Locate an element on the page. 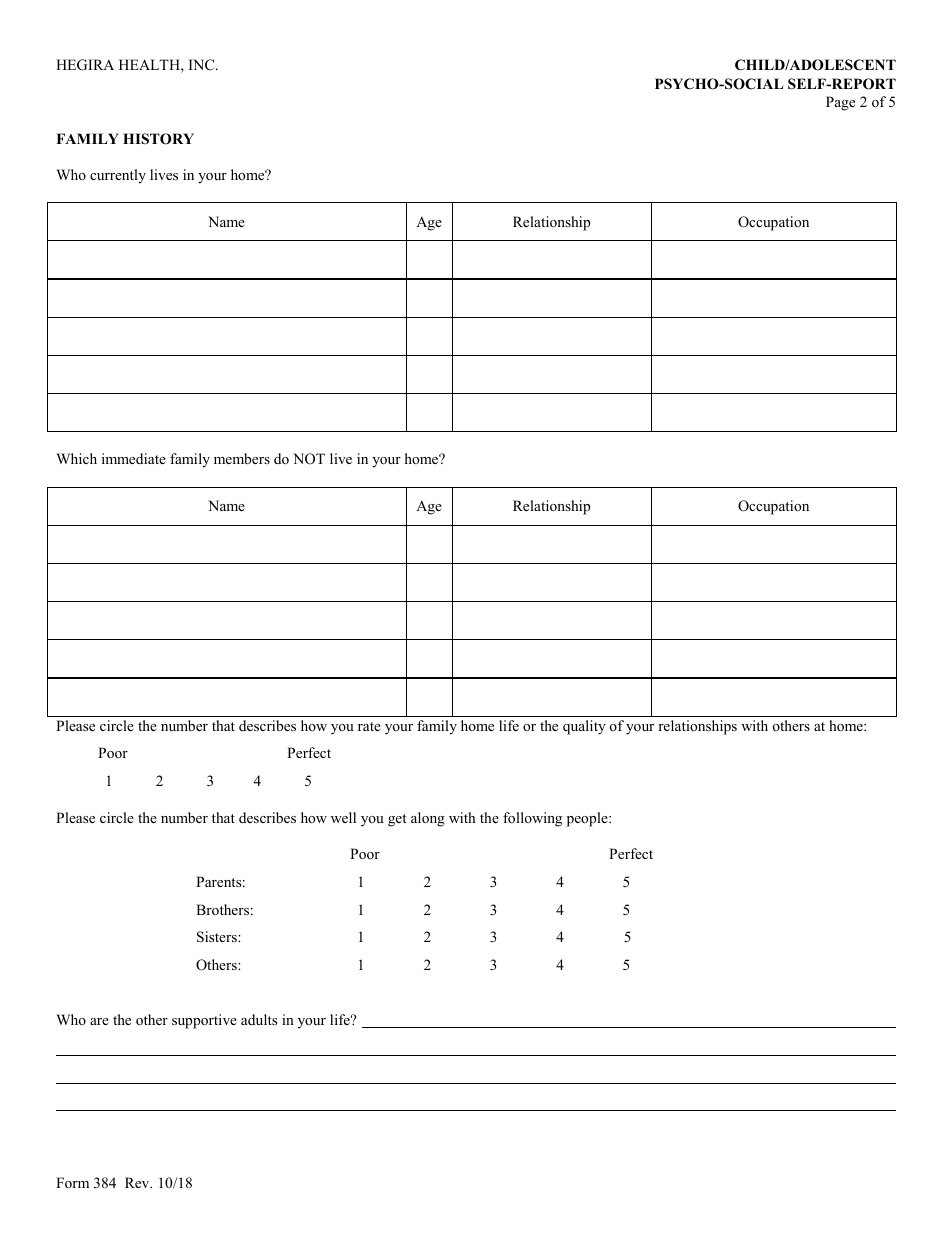  immediate is located at coordinates (134, 458).
